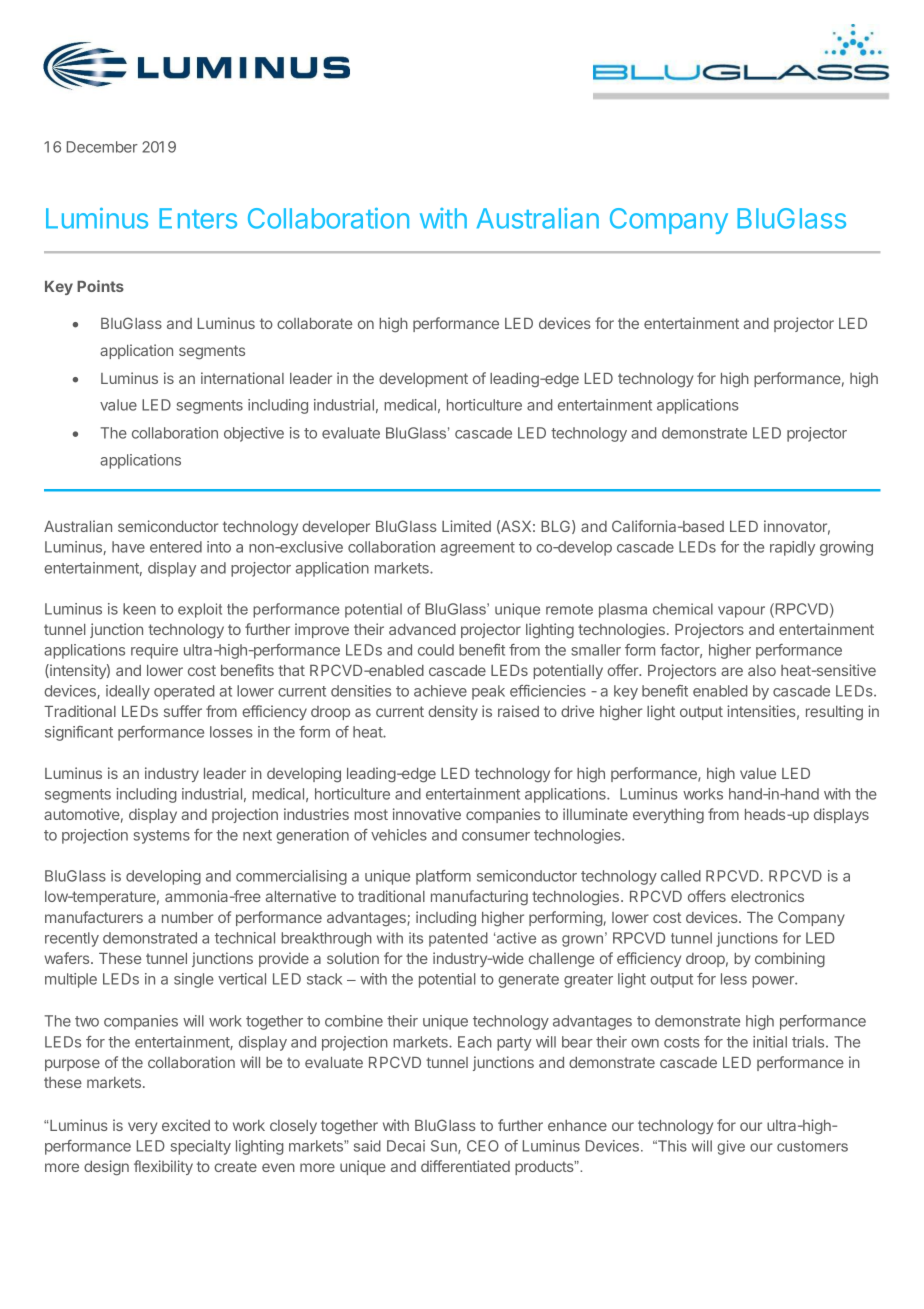  I want to click on also, so click(762, 670).
